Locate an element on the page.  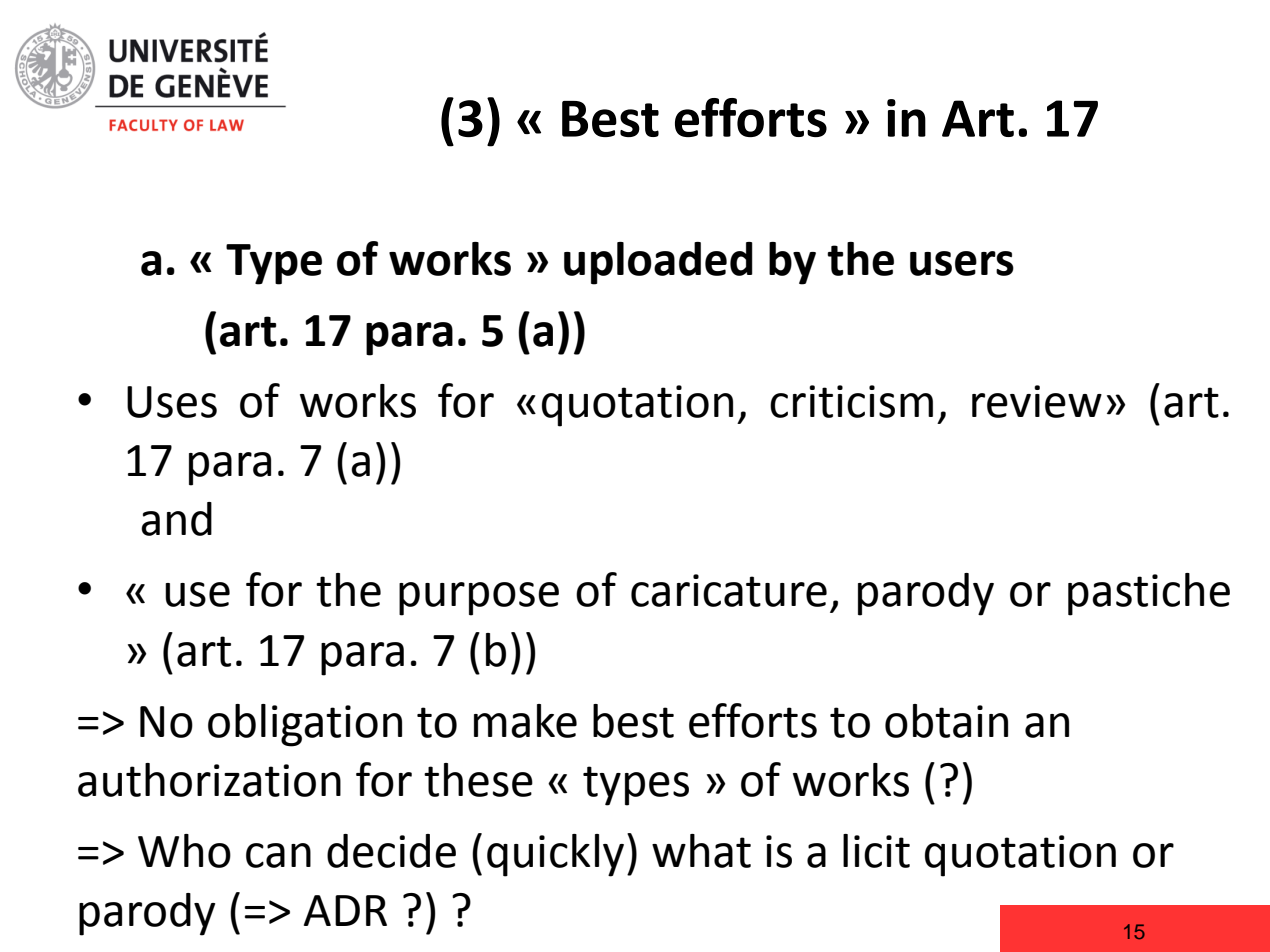
ADR is located at coordinates (345, 910).
